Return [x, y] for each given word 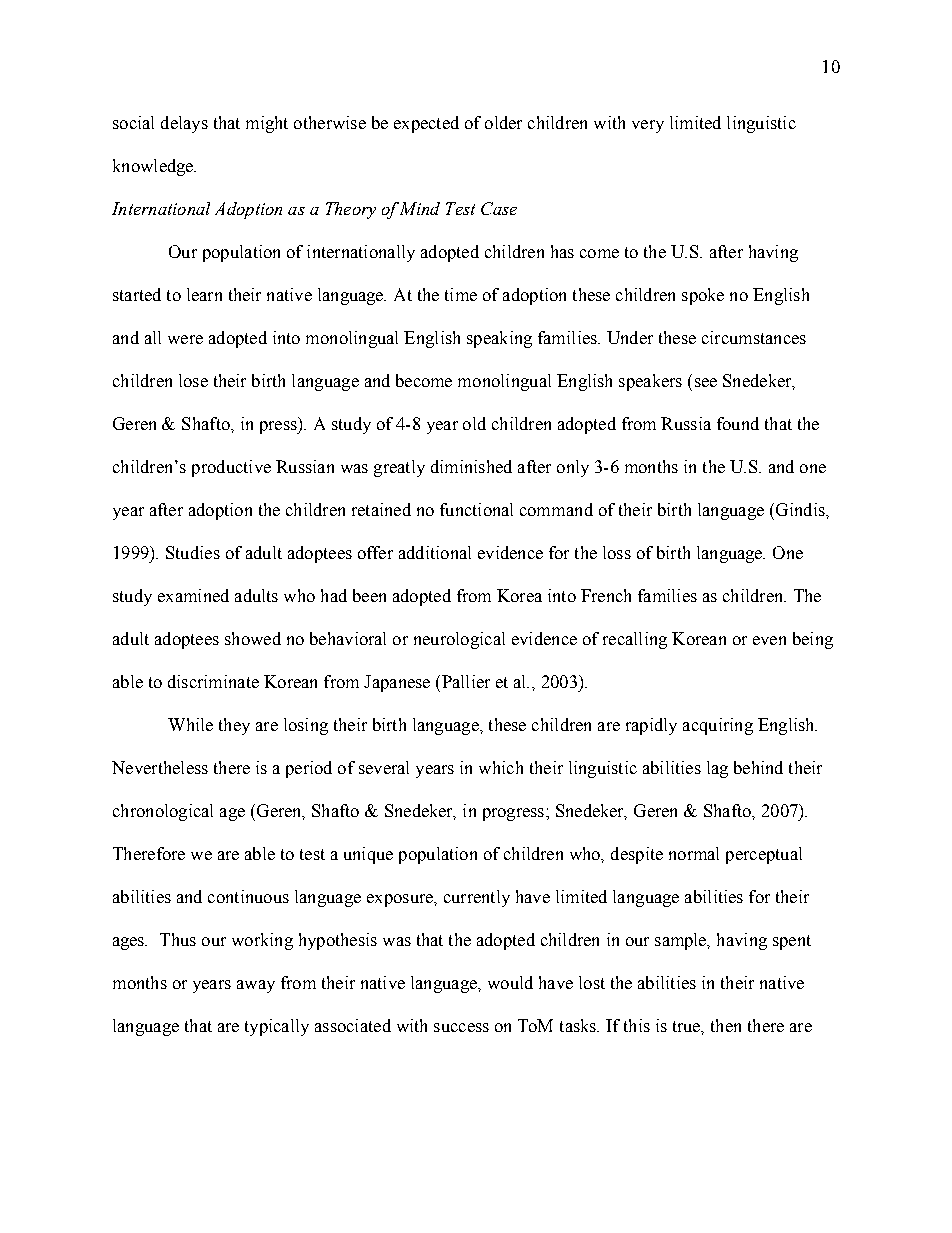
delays [184, 124]
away [256, 986]
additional [435, 552]
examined [193, 595]
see [706, 382]
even [769, 640]
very [648, 126]
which [501, 767]
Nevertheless [160, 767]
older [503, 122]
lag [717, 769]
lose [193, 380]
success [461, 1027]
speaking [499, 339]
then [726, 1025]
